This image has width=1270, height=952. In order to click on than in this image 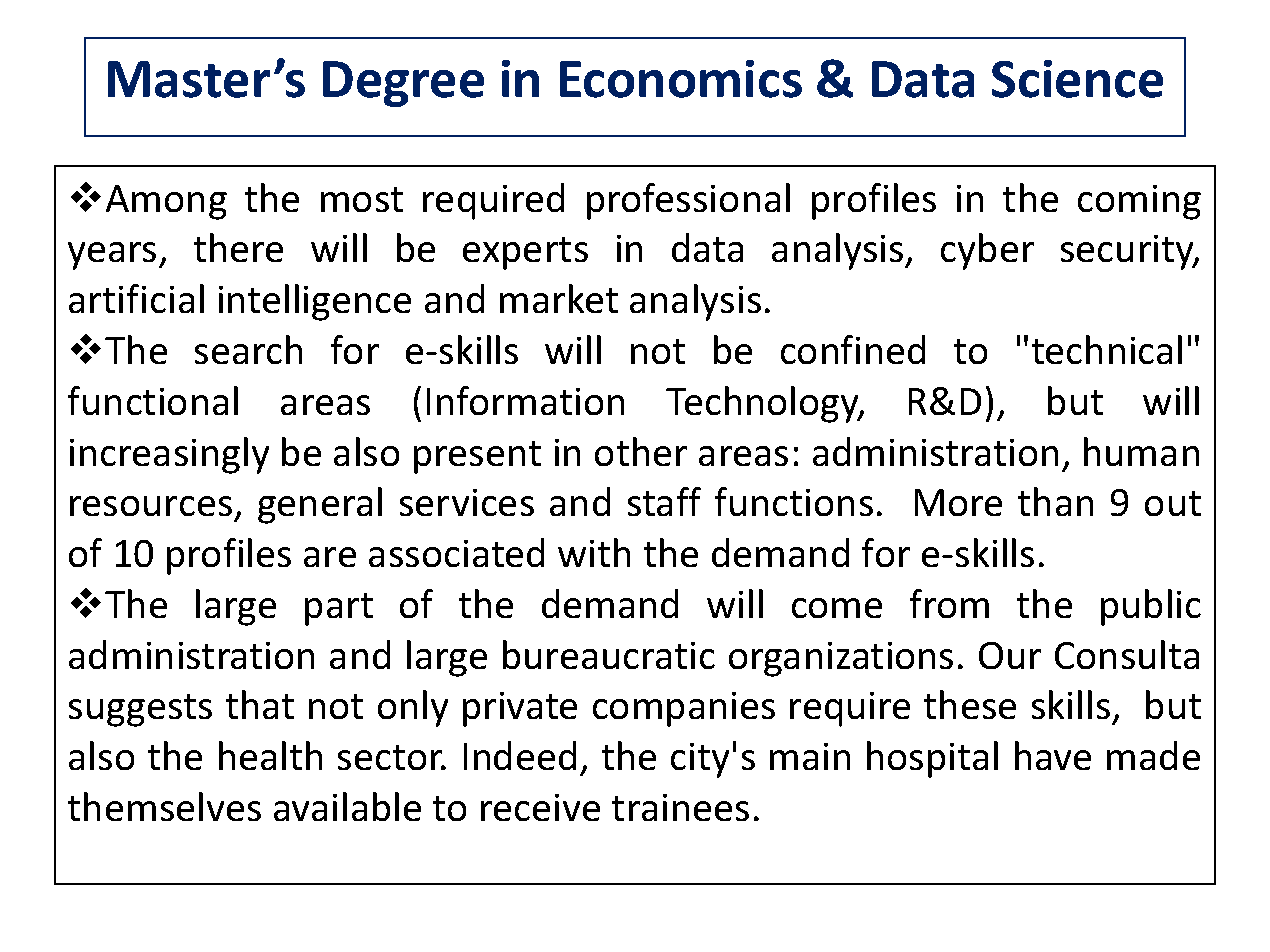, I will do `click(1055, 501)`.
